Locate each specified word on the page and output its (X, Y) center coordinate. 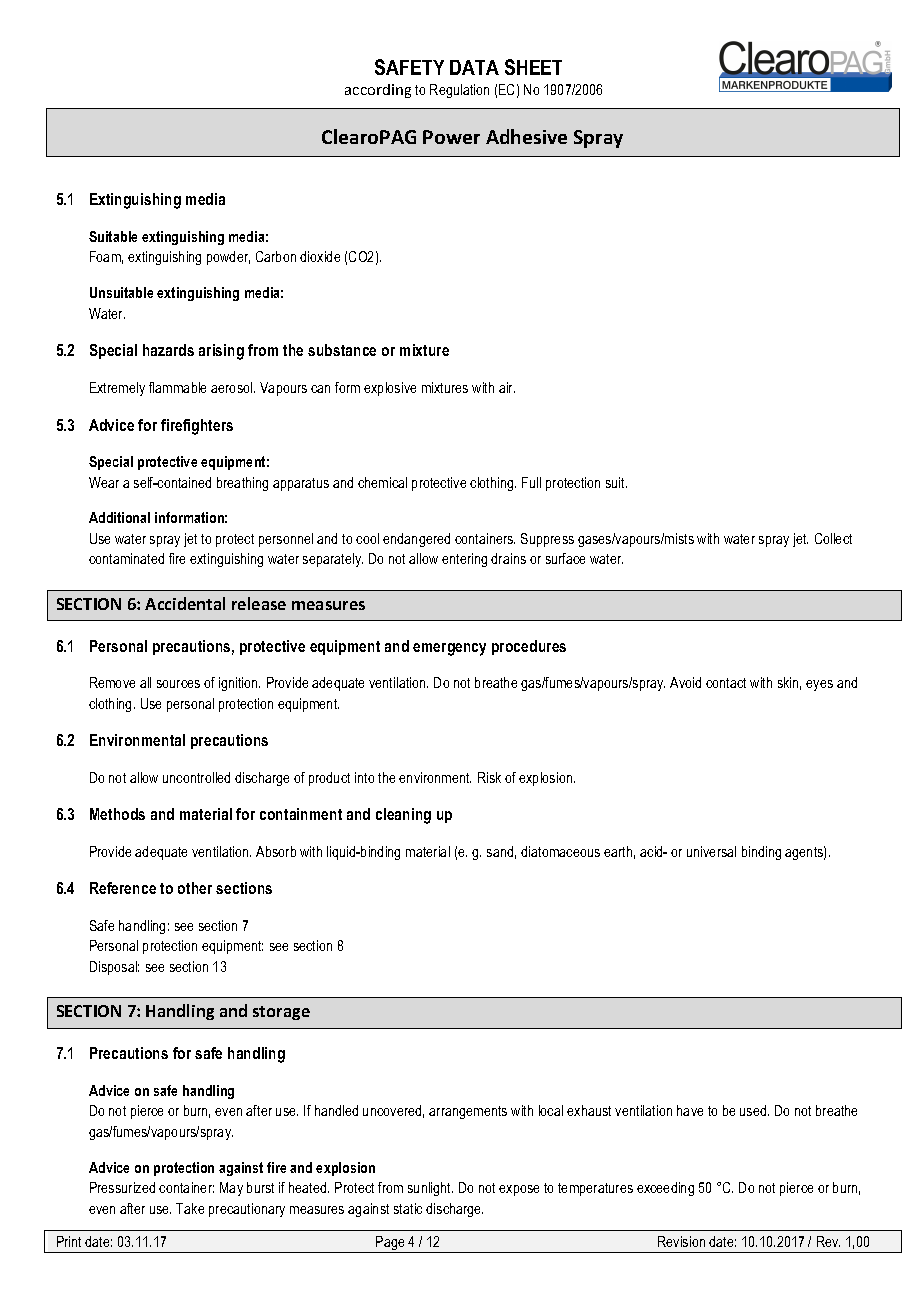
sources (178, 684)
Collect (833, 538)
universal (711, 851)
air (507, 387)
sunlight (430, 1189)
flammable (177, 387)
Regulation (459, 91)
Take (190, 1208)
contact (726, 683)
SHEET (533, 67)
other (195, 888)
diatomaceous (560, 851)
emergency (449, 649)
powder (228, 258)
